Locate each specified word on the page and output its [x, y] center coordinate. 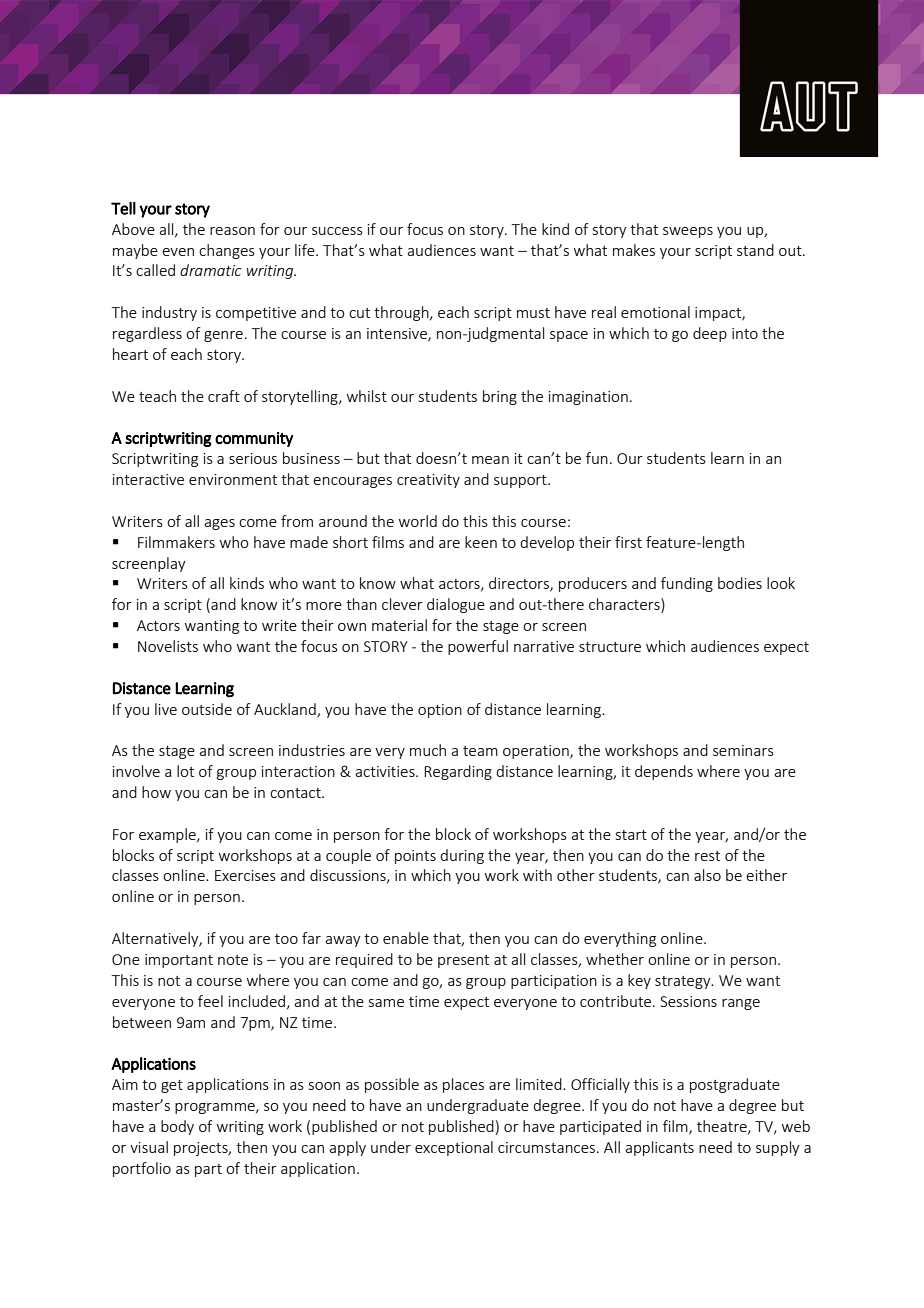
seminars [743, 750]
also [707, 875]
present [463, 961]
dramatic [211, 270]
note [233, 960]
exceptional [454, 1148]
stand [755, 250]
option [440, 711]
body [177, 1127]
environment [233, 479]
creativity [428, 481]
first [628, 542]
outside [207, 709]
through [402, 313]
